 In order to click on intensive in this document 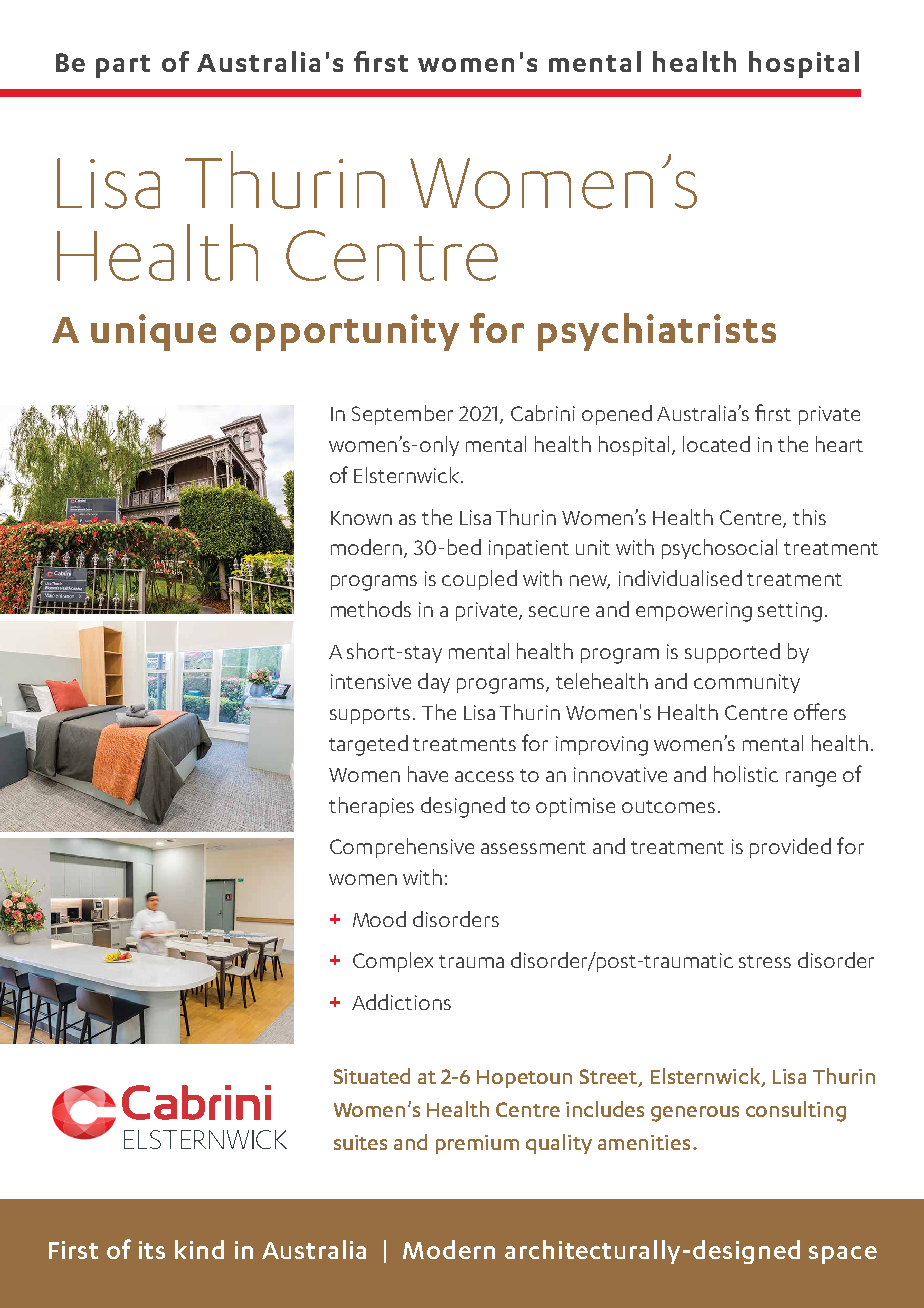, I will do `click(371, 681)`.
